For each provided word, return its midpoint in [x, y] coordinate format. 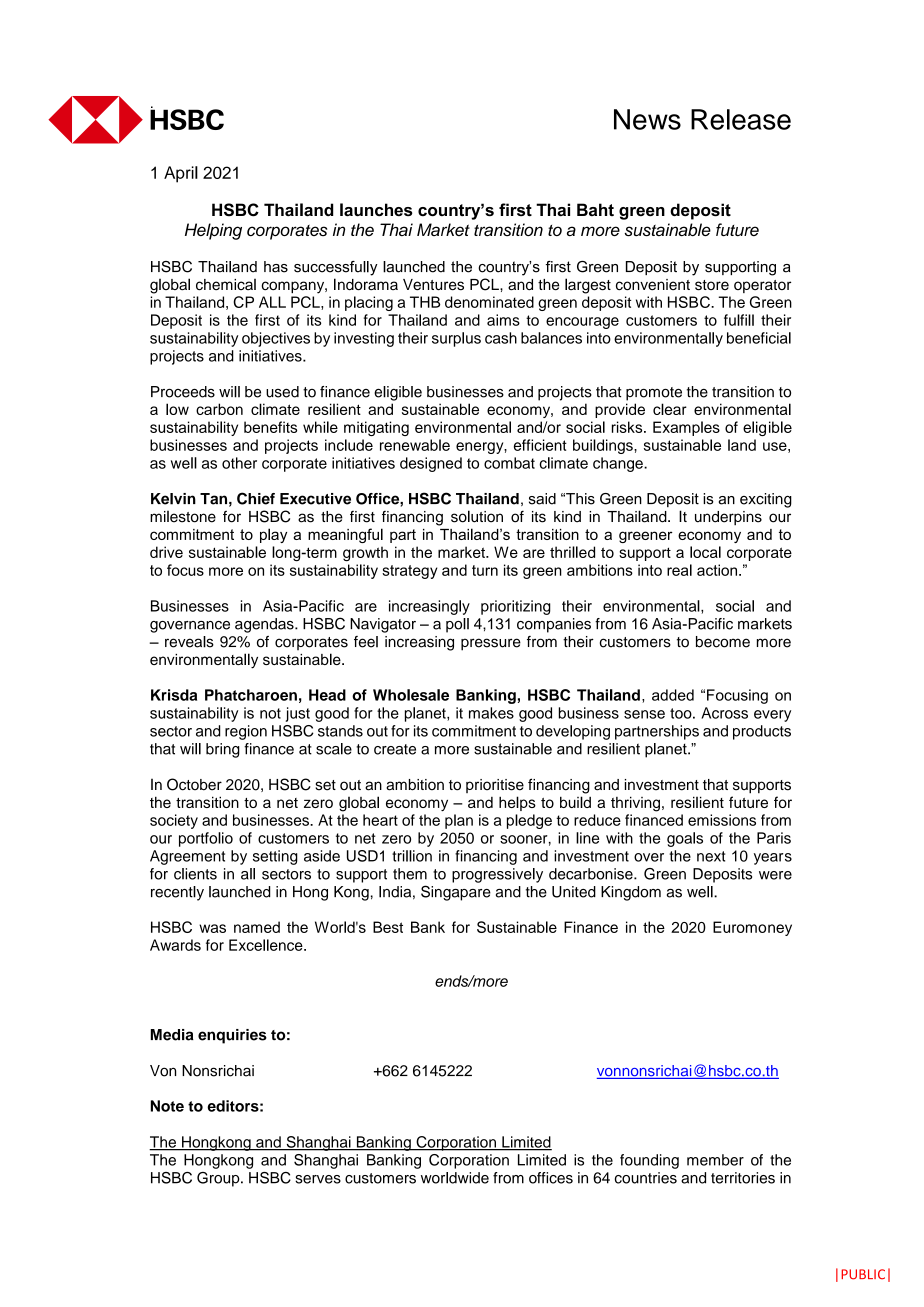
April [181, 174]
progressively [497, 875]
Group [219, 1179]
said [542, 499]
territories [743, 1178]
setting [275, 857]
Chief [256, 498]
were [775, 875]
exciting [766, 500]
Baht [595, 209]
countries [646, 1178]
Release [741, 119]
